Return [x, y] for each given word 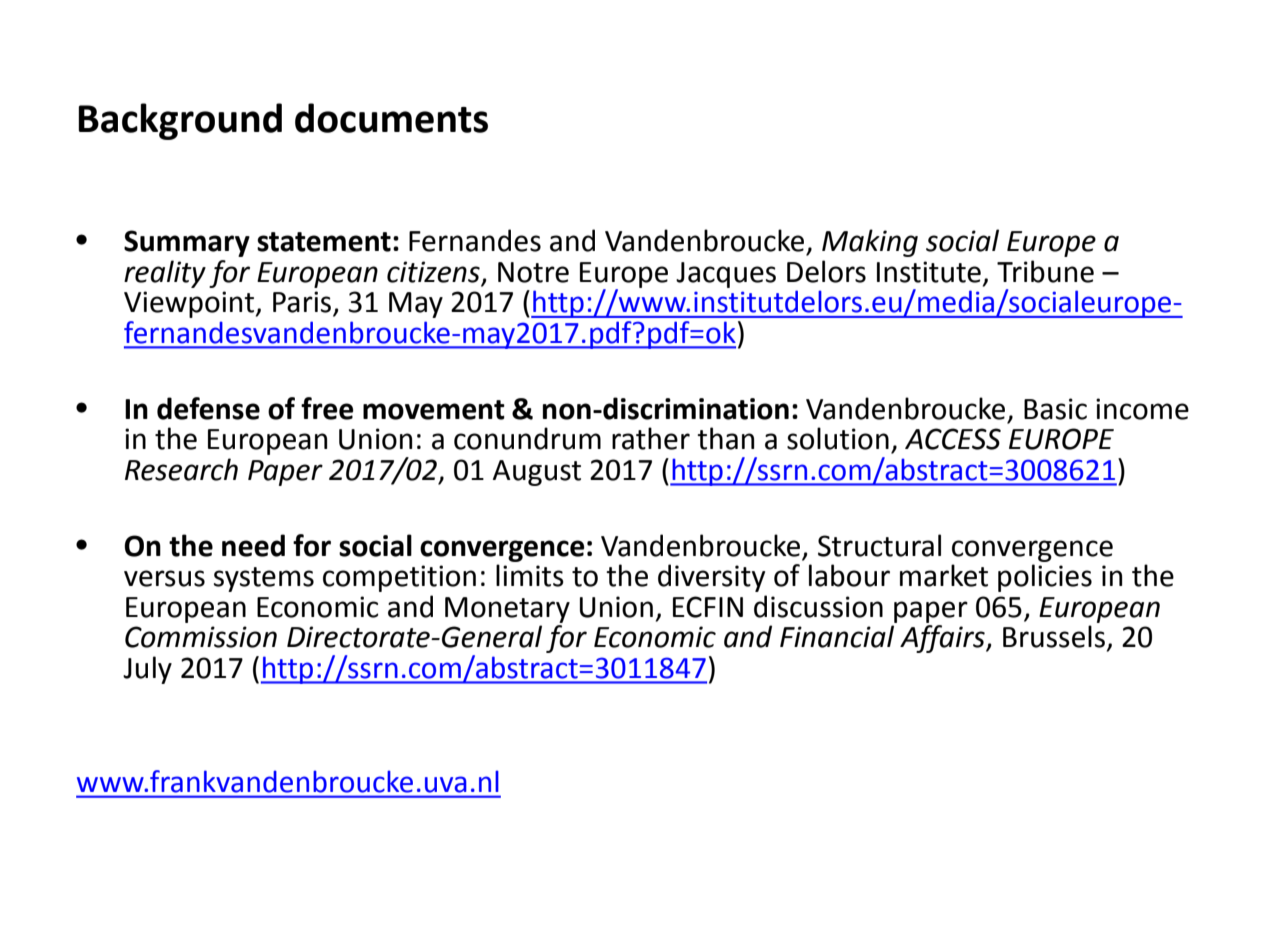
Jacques [726, 275]
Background [180, 121]
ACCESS [953, 439]
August [537, 473]
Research [181, 469]
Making [870, 243]
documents [391, 118]
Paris [302, 302]
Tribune [1045, 271]
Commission [201, 637]
